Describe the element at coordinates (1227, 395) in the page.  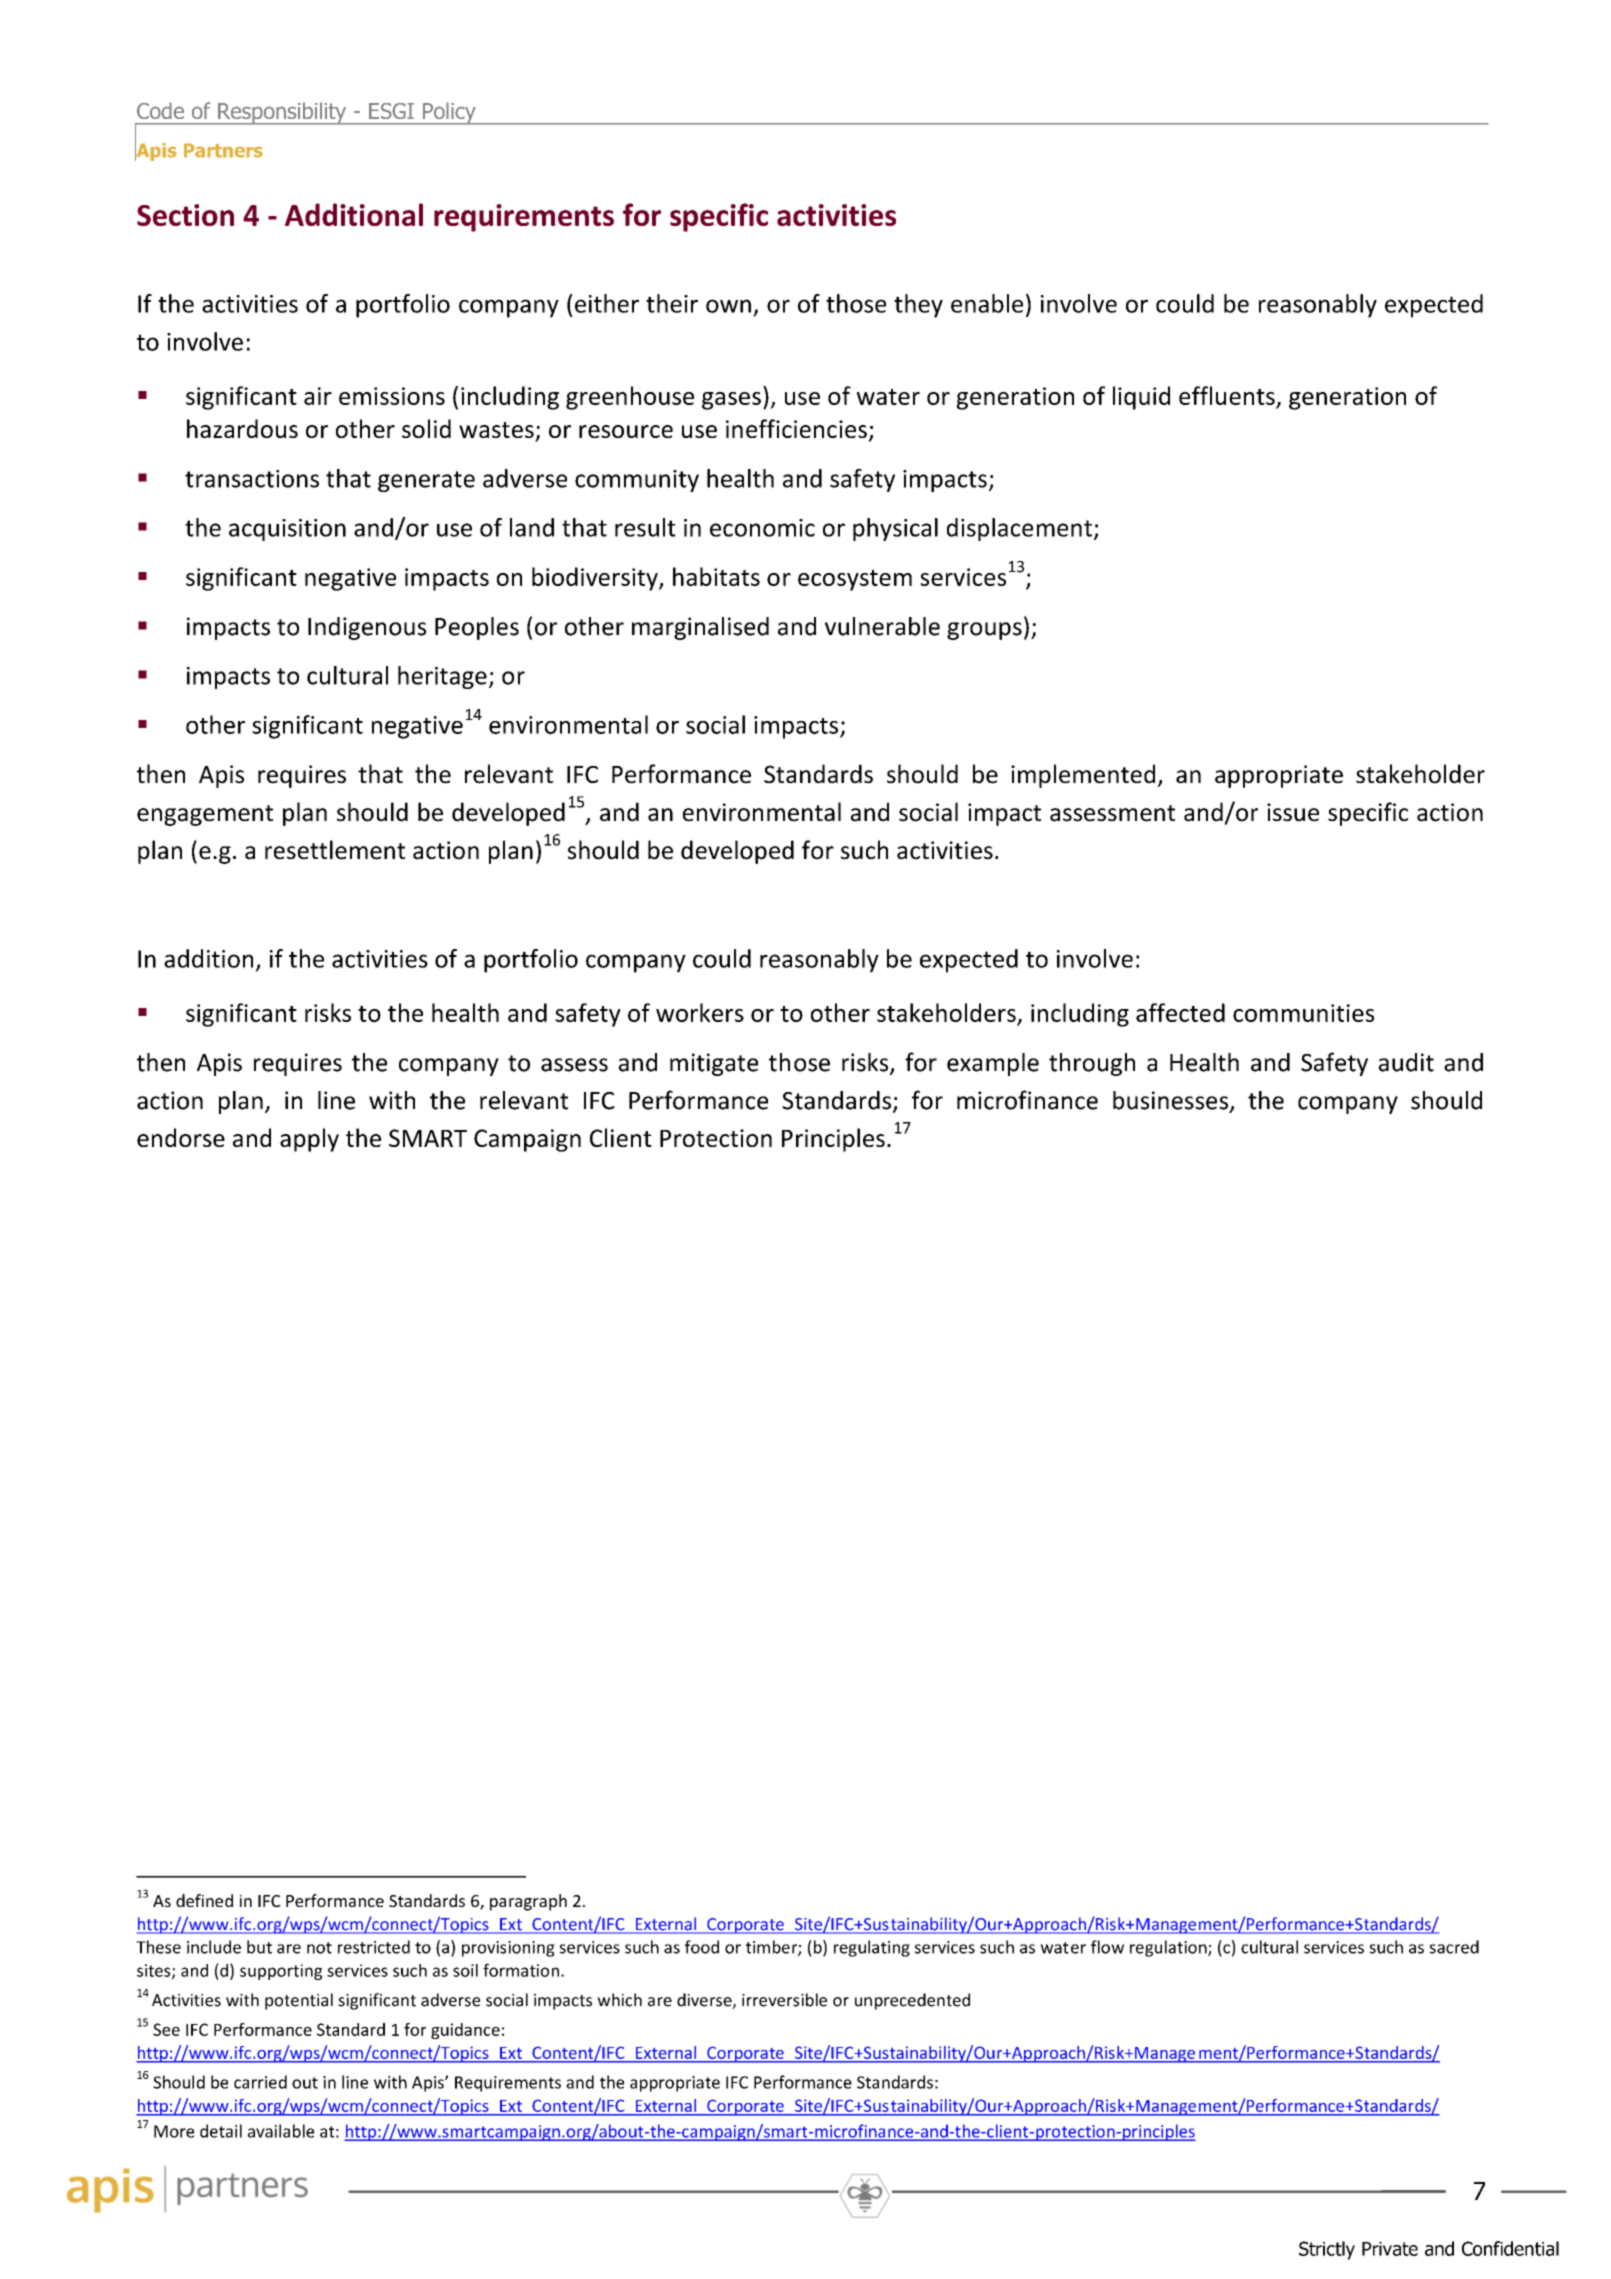
I see `effluents` at that location.
